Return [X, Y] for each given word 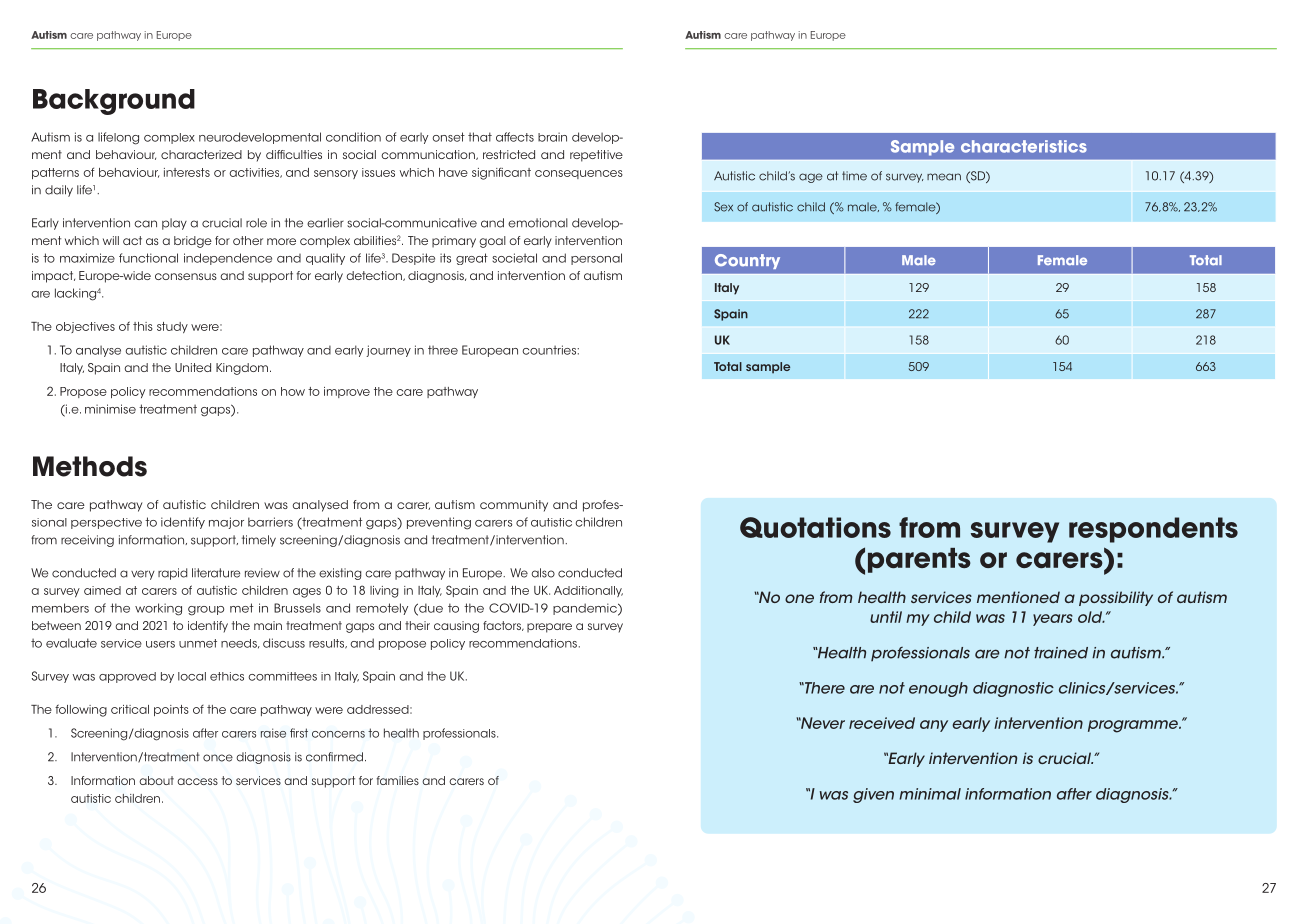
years [1053, 620]
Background [114, 102]
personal [596, 259]
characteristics [1024, 146]
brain [552, 137]
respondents [1153, 530]
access [197, 781]
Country [747, 261]
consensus [186, 276]
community [514, 506]
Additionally [588, 591]
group [206, 611]
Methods [90, 466]
